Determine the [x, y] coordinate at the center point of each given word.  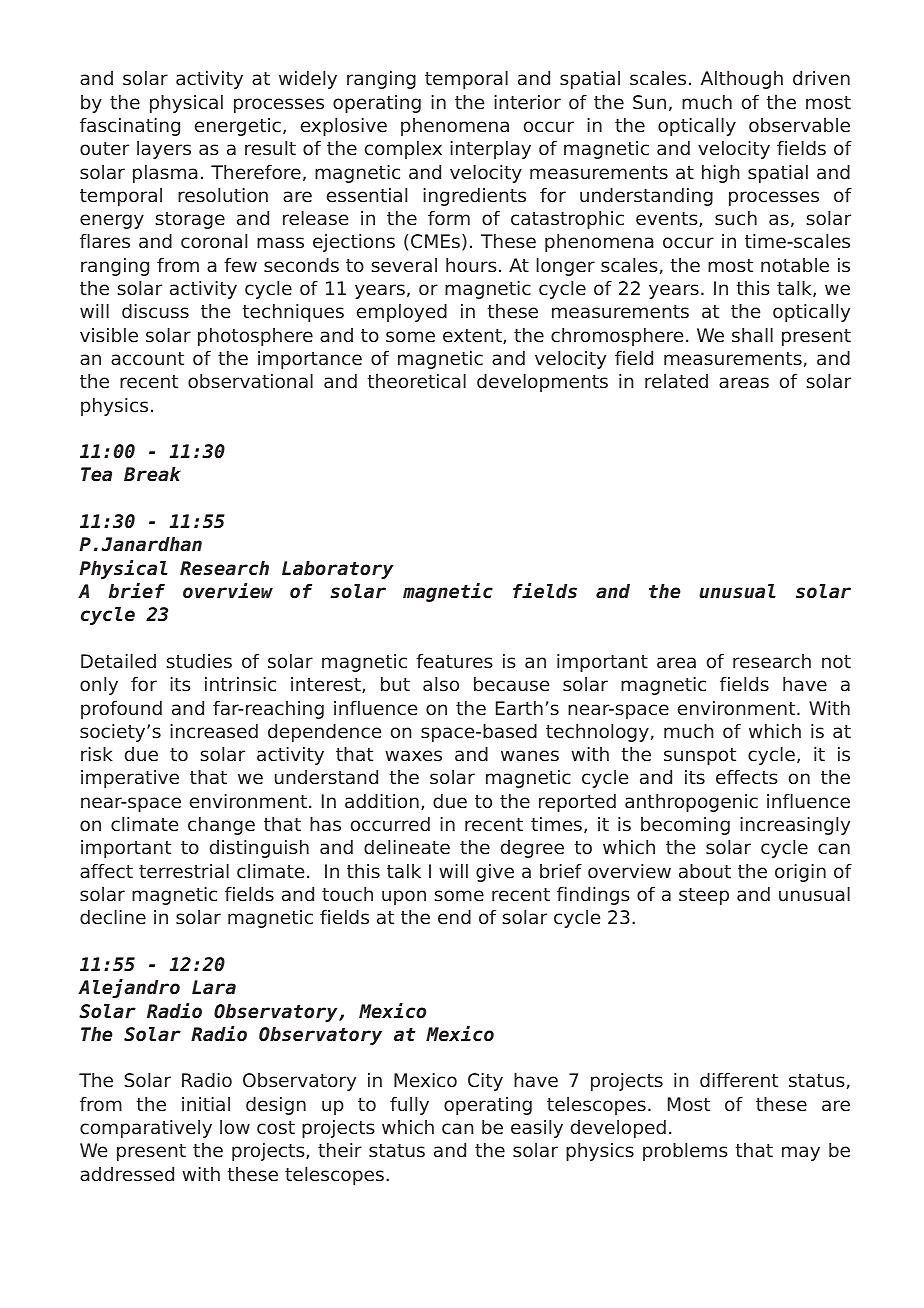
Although [742, 80]
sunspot [700, 756]
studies [199, 661]
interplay [490, 150]
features [454, 661]
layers [164, 150]
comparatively [146, 1129]
